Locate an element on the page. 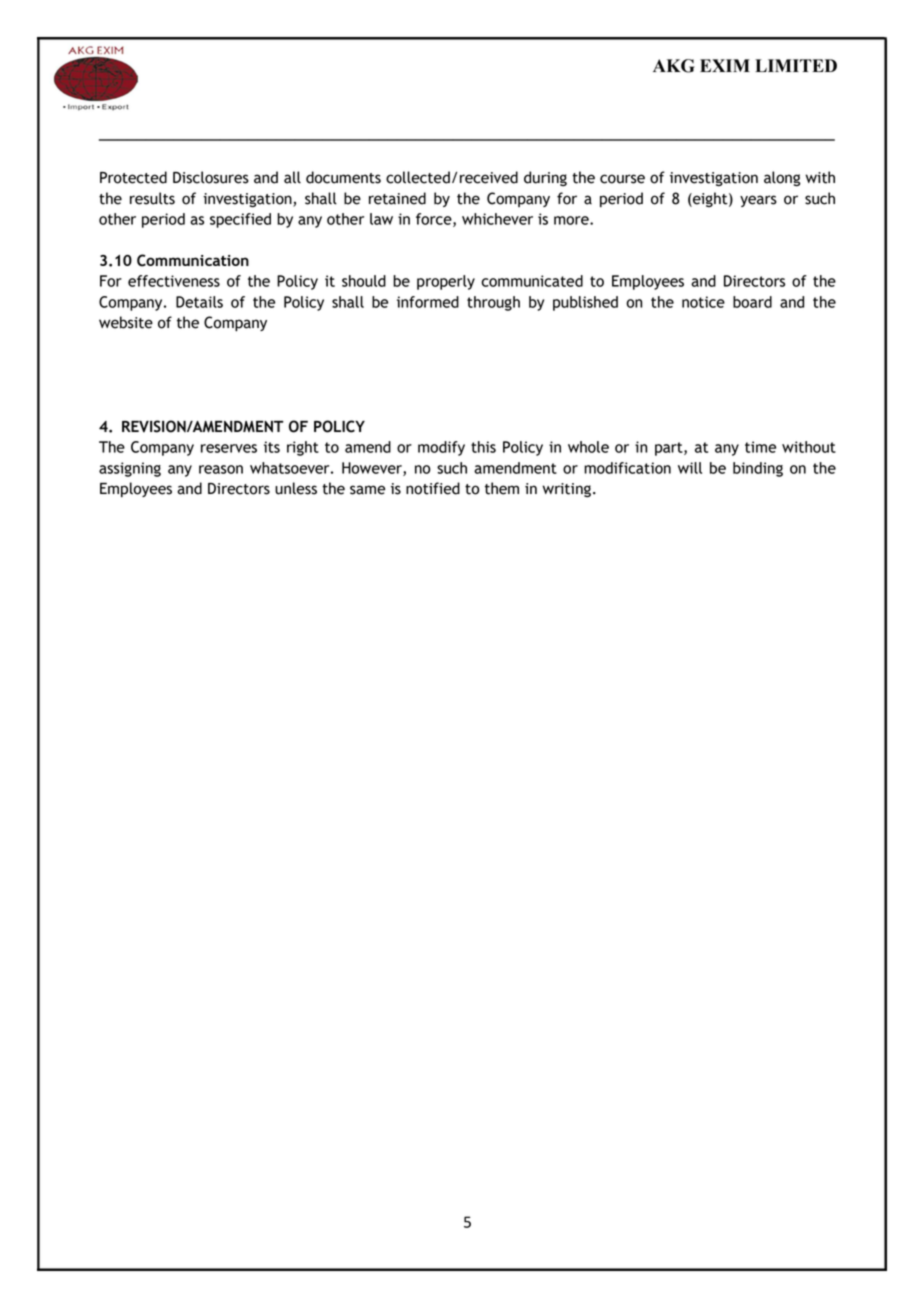 Image resolution: width=924 pixels, height=1308 pixels. reason is located at coordinates (221, 469).
